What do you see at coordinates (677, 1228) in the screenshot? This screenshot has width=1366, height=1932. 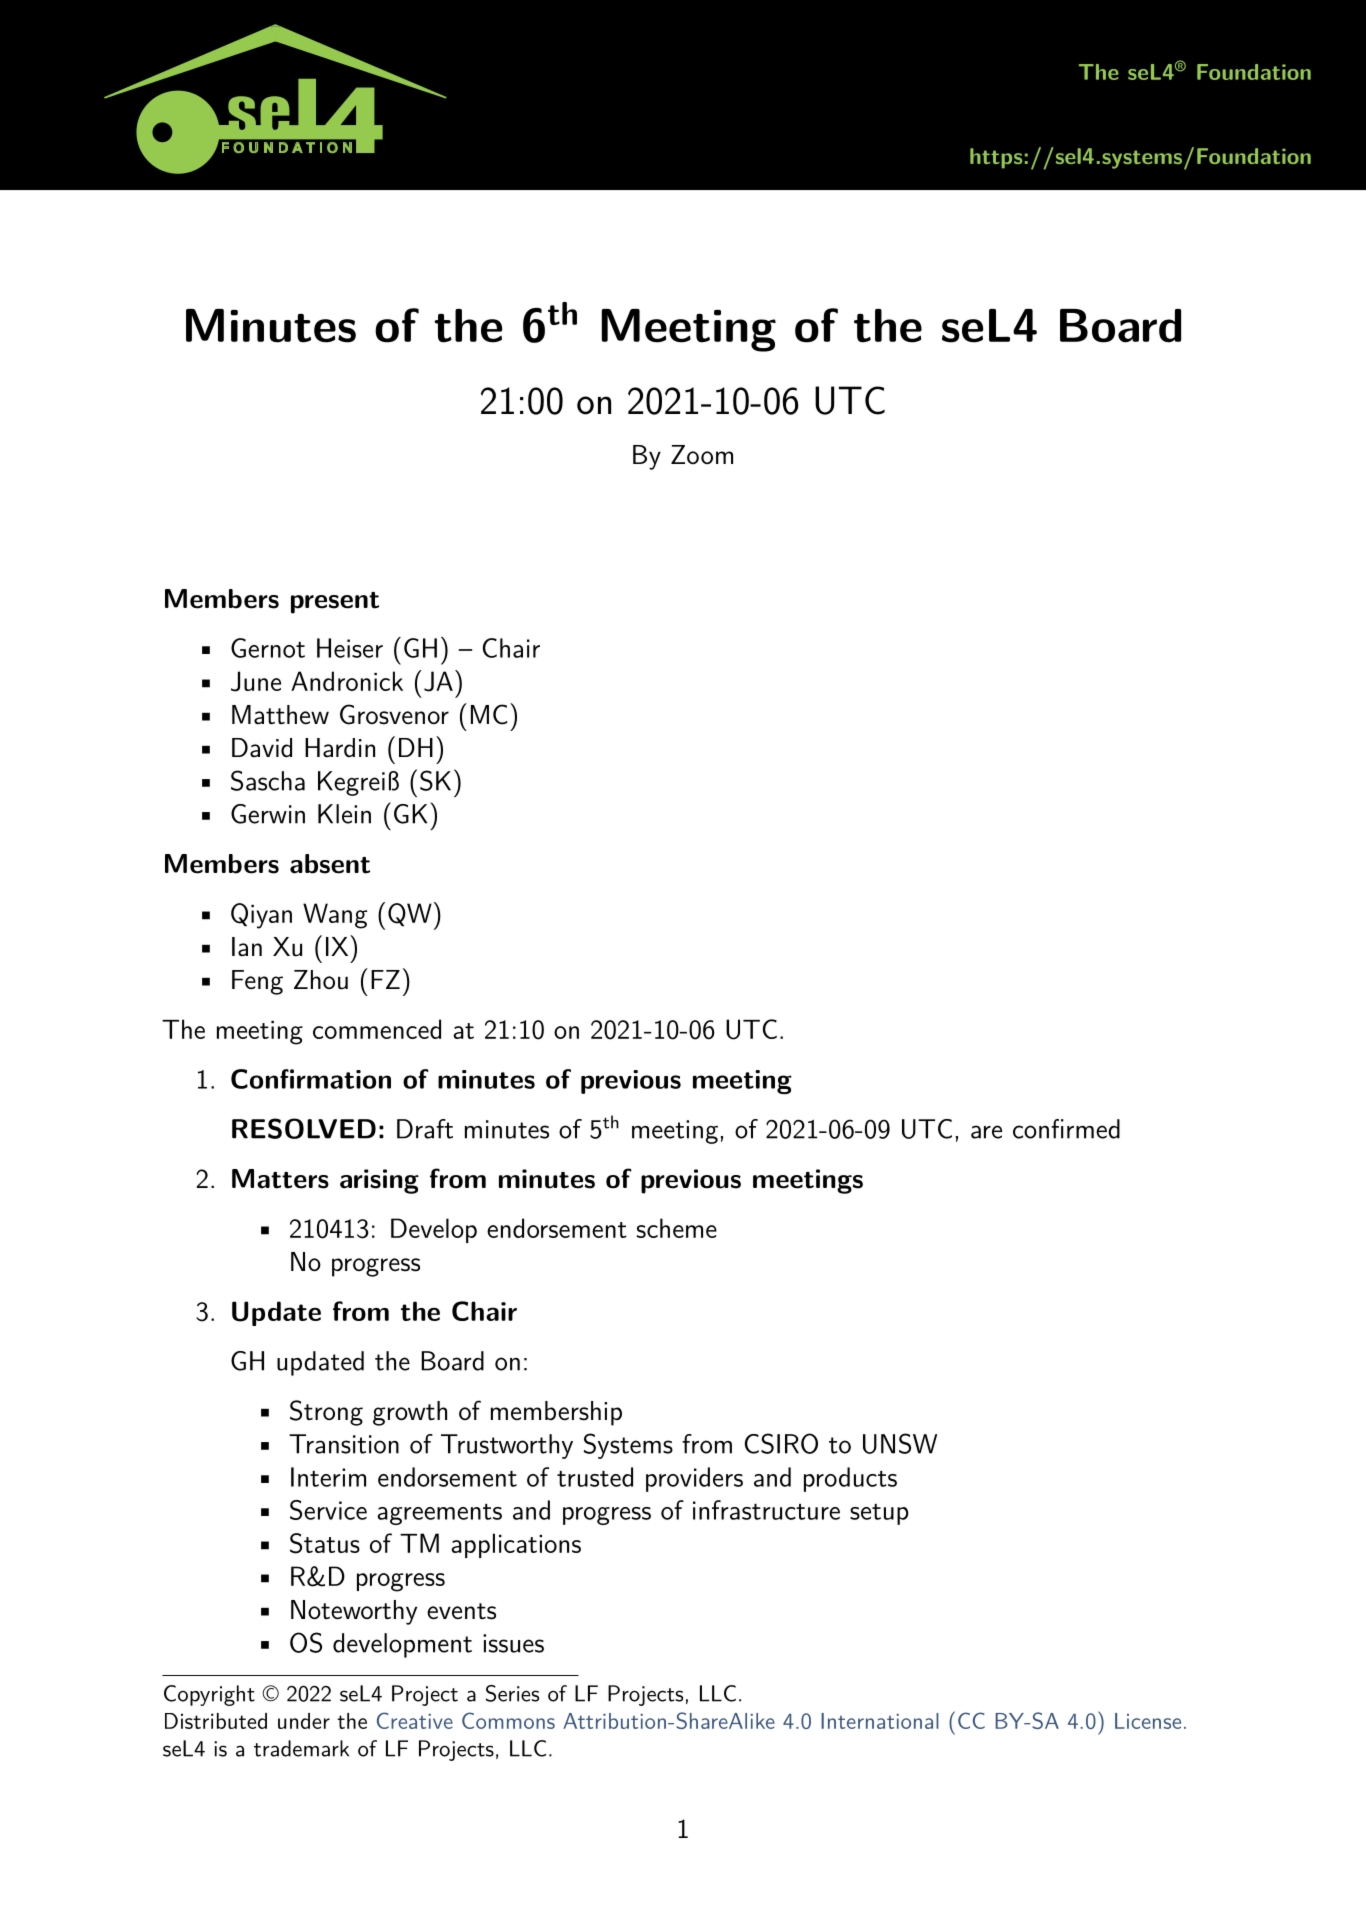 I see `scheme` at bounding box center [677, 1228].
